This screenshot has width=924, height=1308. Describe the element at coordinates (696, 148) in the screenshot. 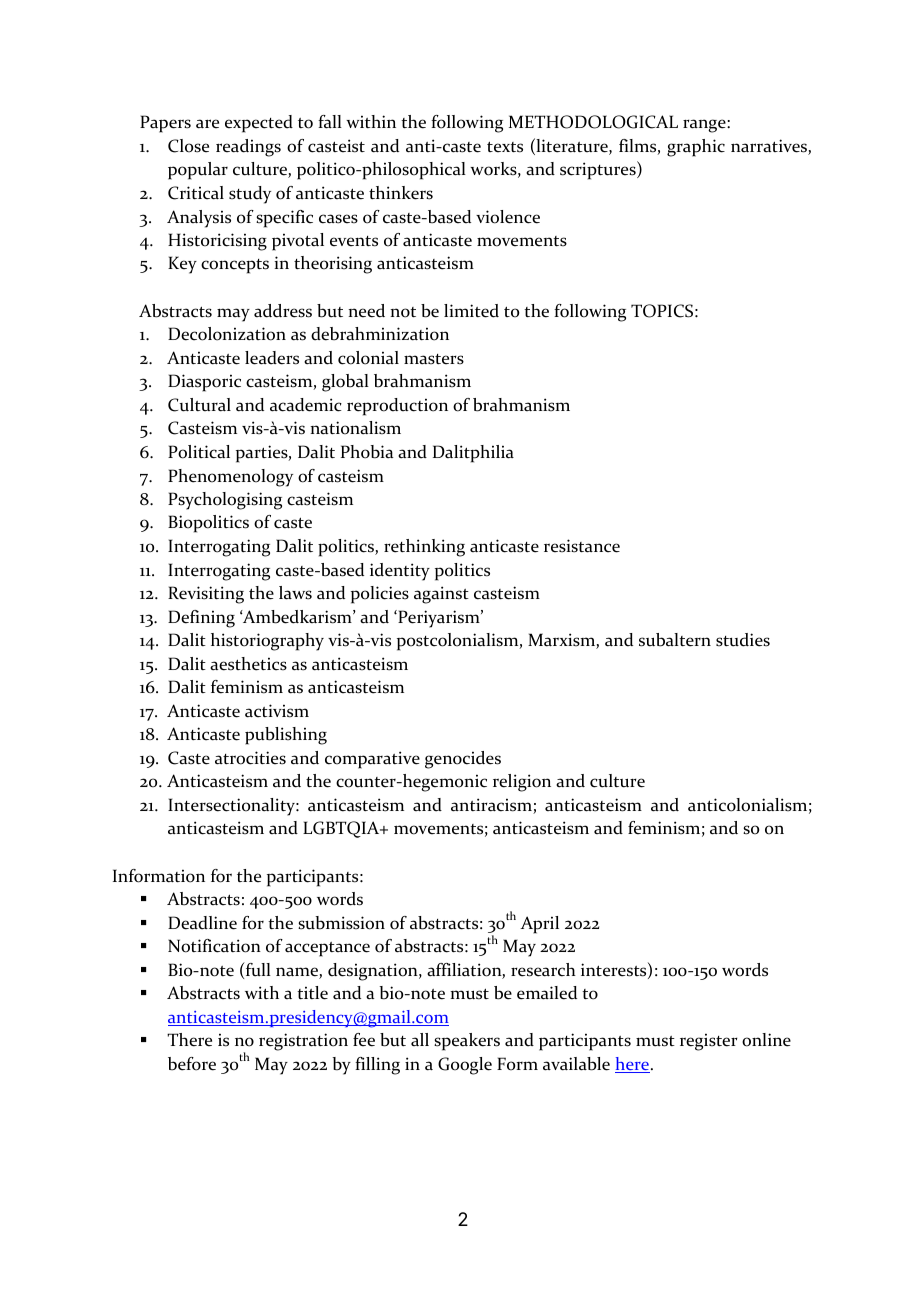

I see `graphic` at that location.
